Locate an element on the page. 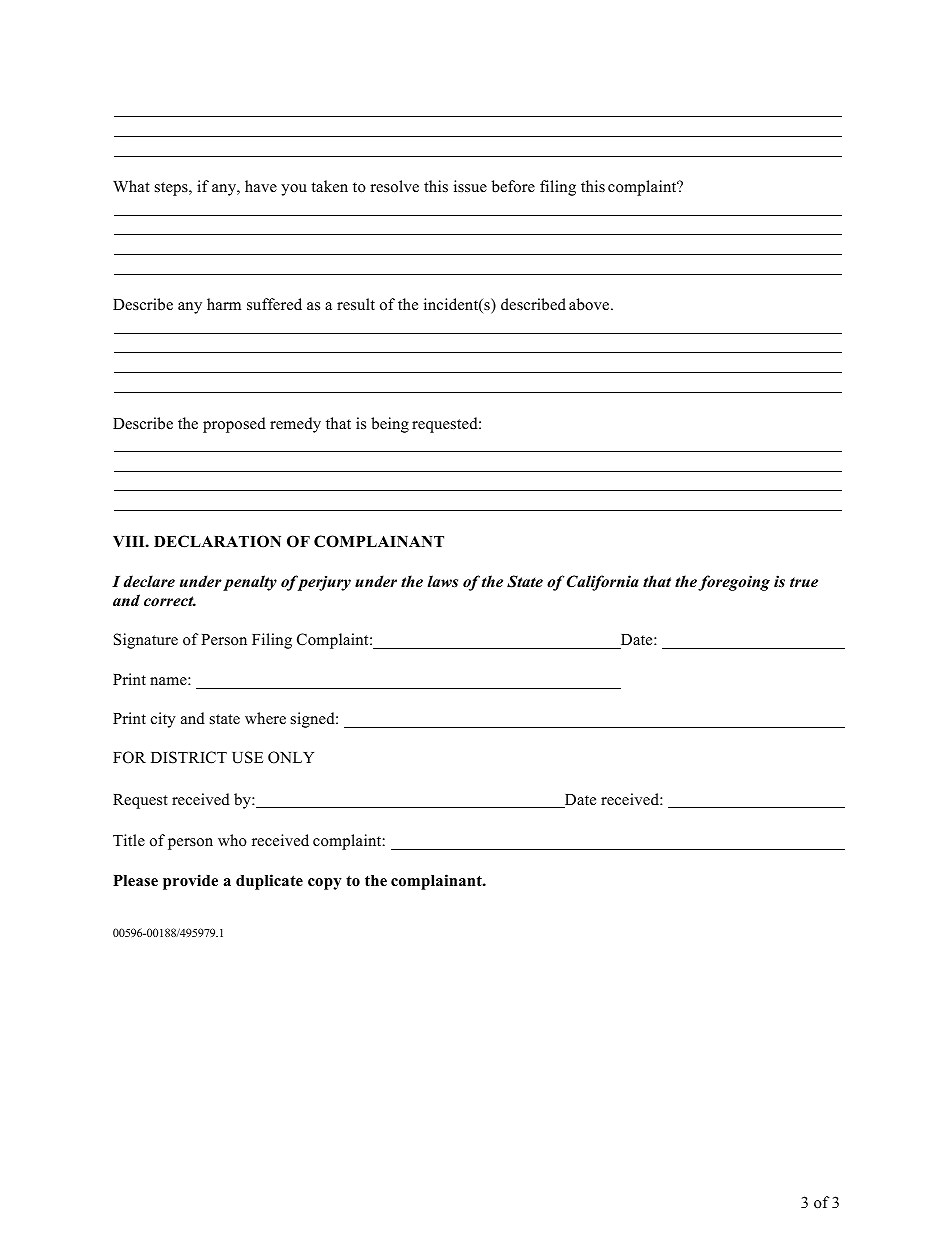 The width and height of the page is (952, 1233). being is located at coordinates (390, 425).
